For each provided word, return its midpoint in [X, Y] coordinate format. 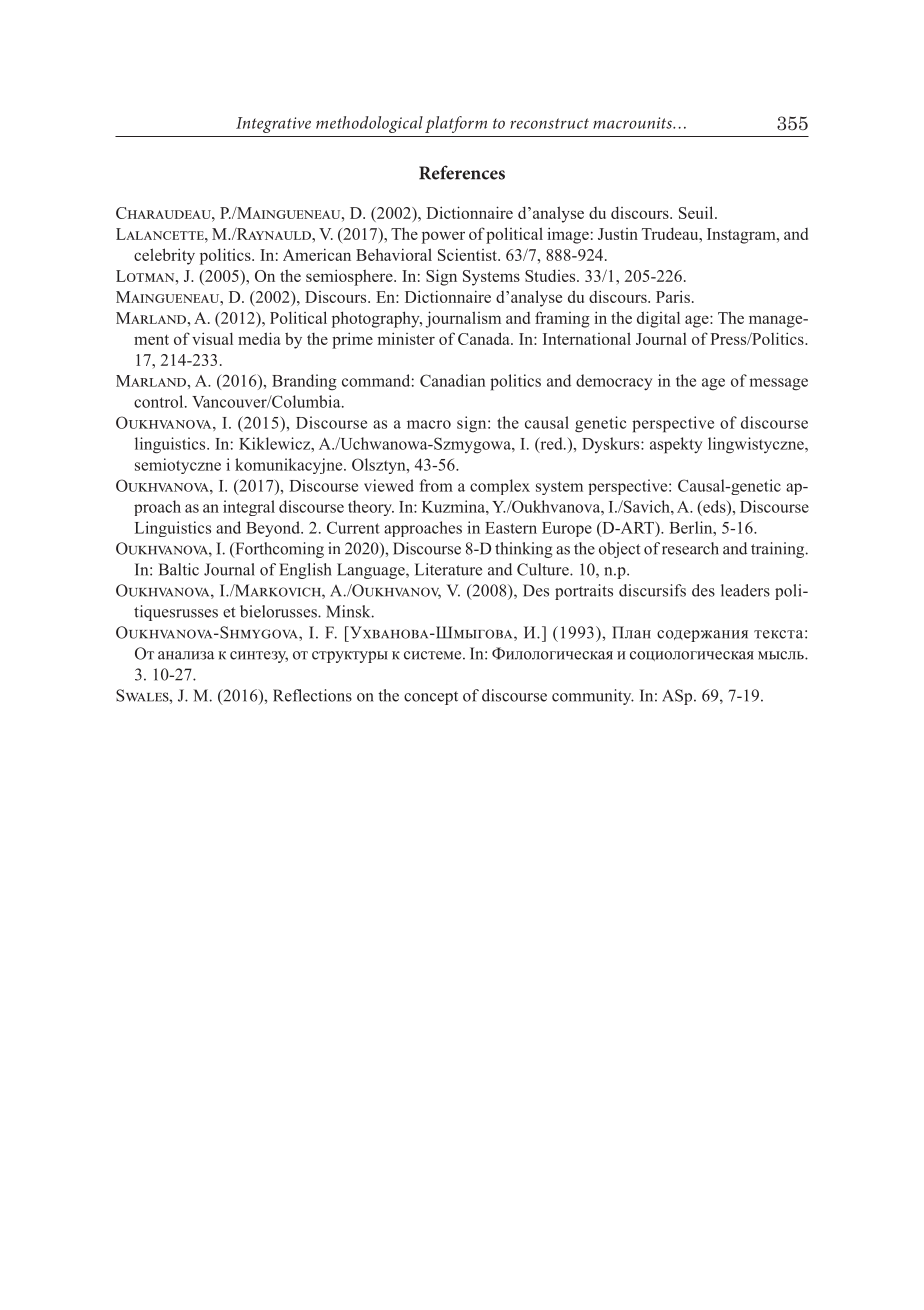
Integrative [273, 125]
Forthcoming [278, 550]
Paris [673, 296]
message [778, 384]
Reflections [312, 695]
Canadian [453, 380]
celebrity [164, 256]
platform [456, 124]
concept [431, 698]
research [690, 548]
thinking [523, 550]
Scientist [468, 254]
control [160, 401]
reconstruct [549, 123]
